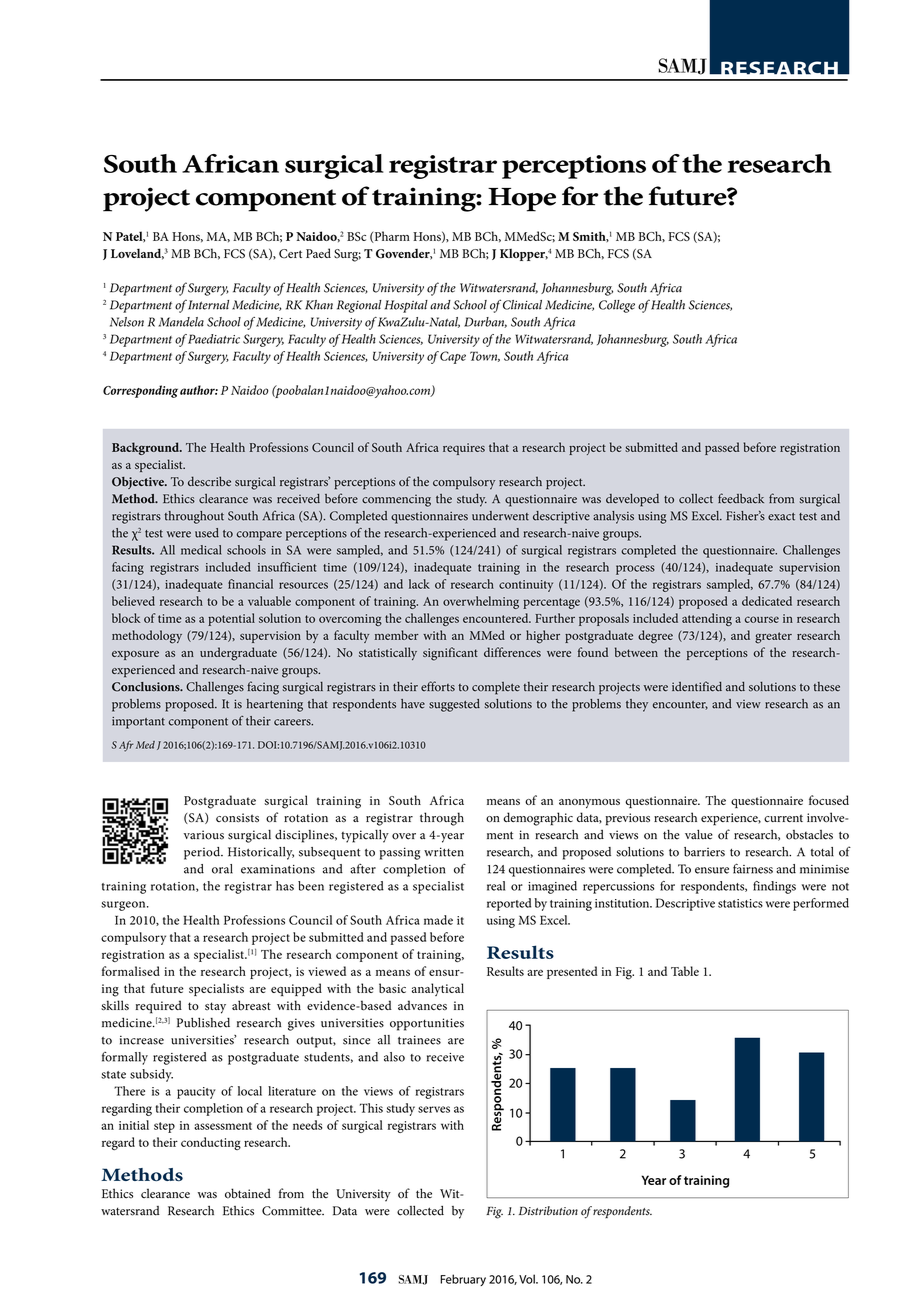  What do you see at coordinates (522, 200) in the screenshot?
I see `Hope` at bounding box center [522, 200].
